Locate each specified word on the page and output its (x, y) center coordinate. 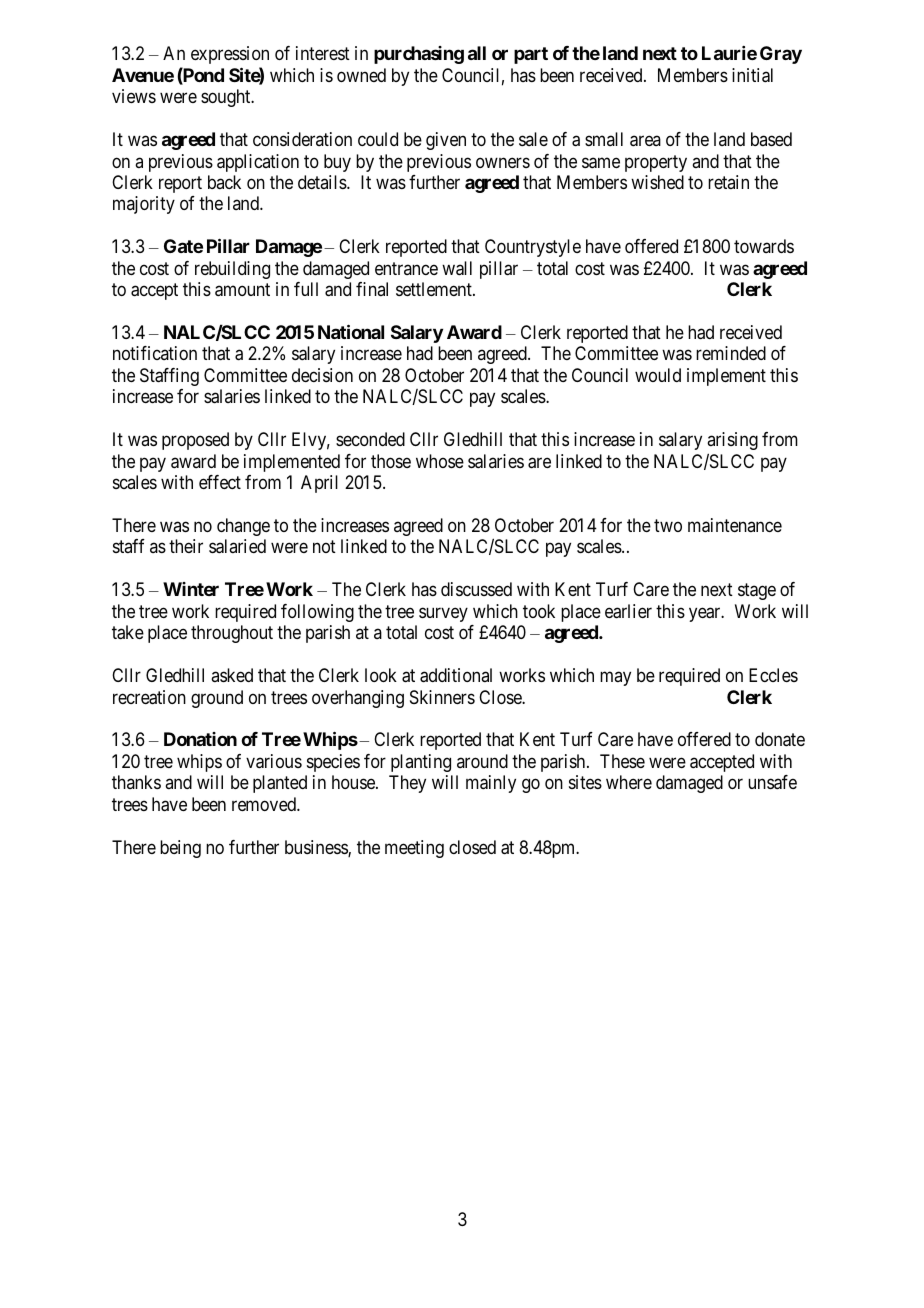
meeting (414, 849)
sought (227, 98)
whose (440, 461)
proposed (195, 441)
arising (732, 441)
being (180, 849)
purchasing (419, 55)
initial (752, 75)
